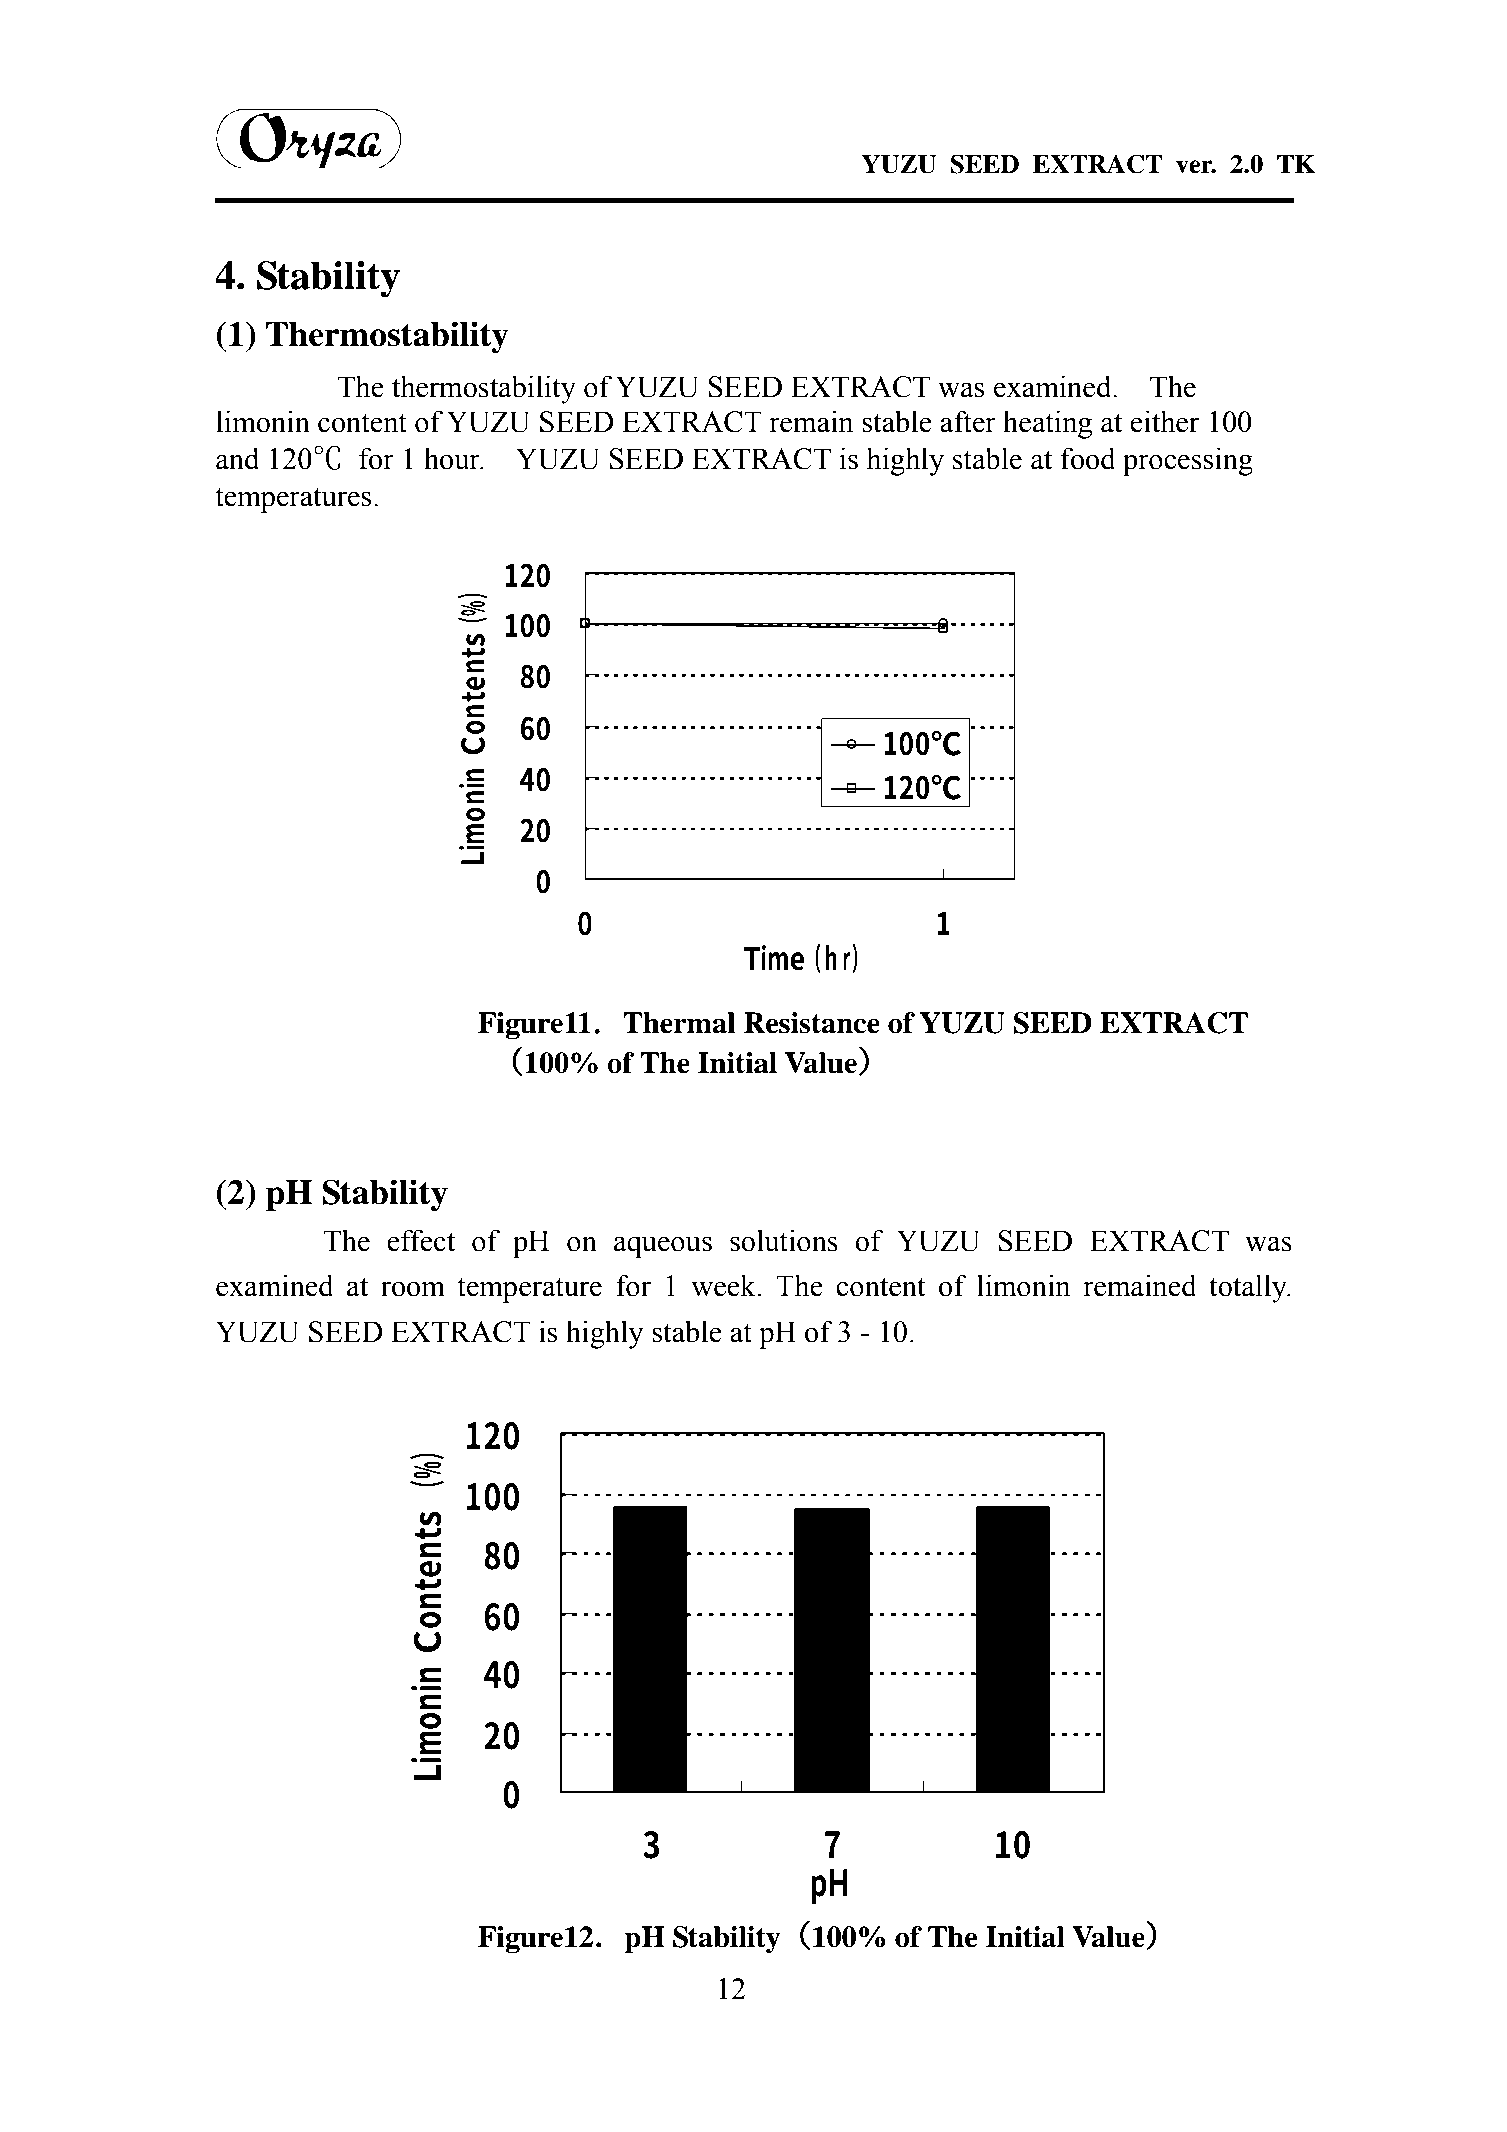 This screenshot has width=1507, height=2132. What do you see at coordinates (1188, 461) in the screenshot?
I see `processing` at bounding box center [1188, 461].
